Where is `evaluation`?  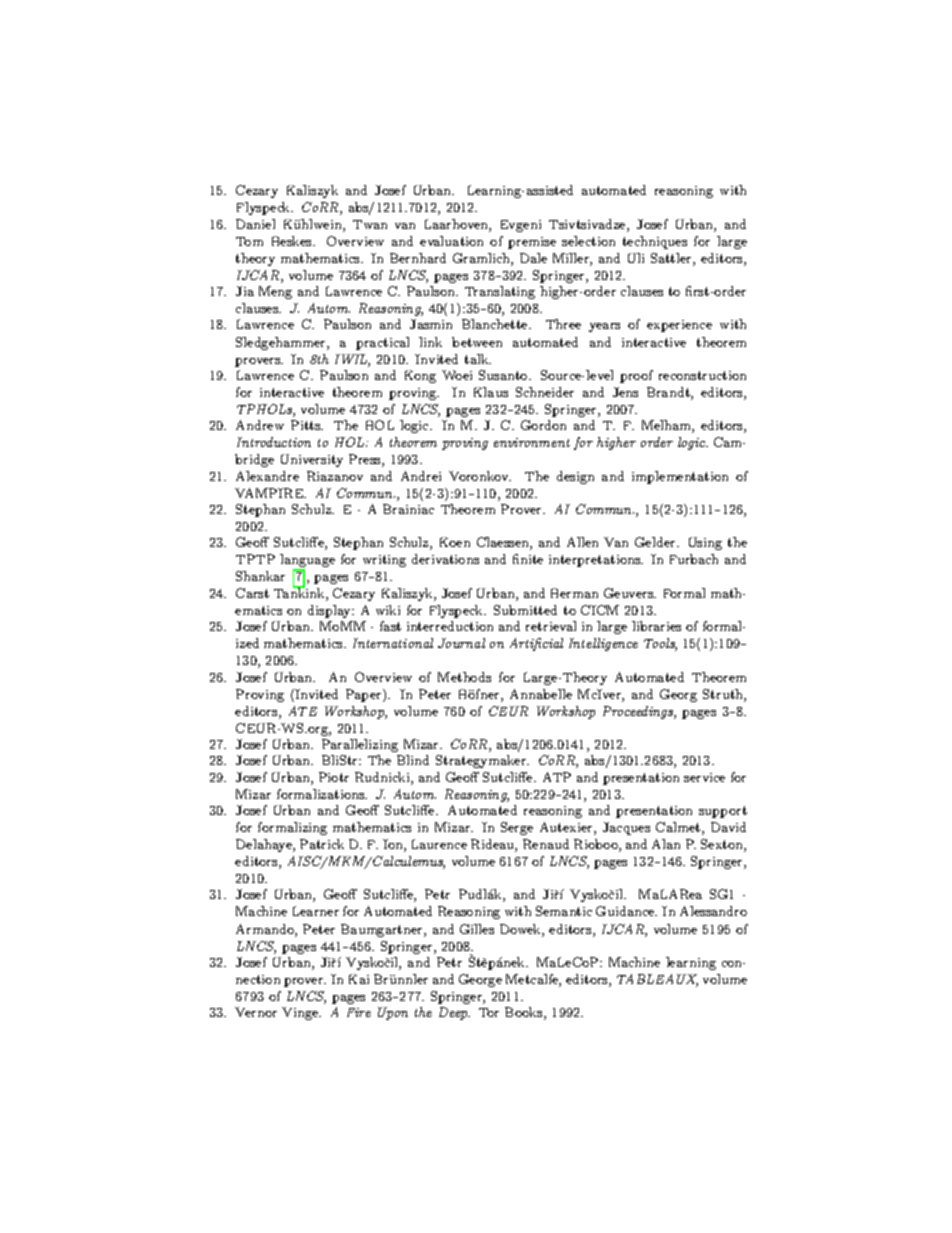
evaluation is located at coordinates (451, 241).
